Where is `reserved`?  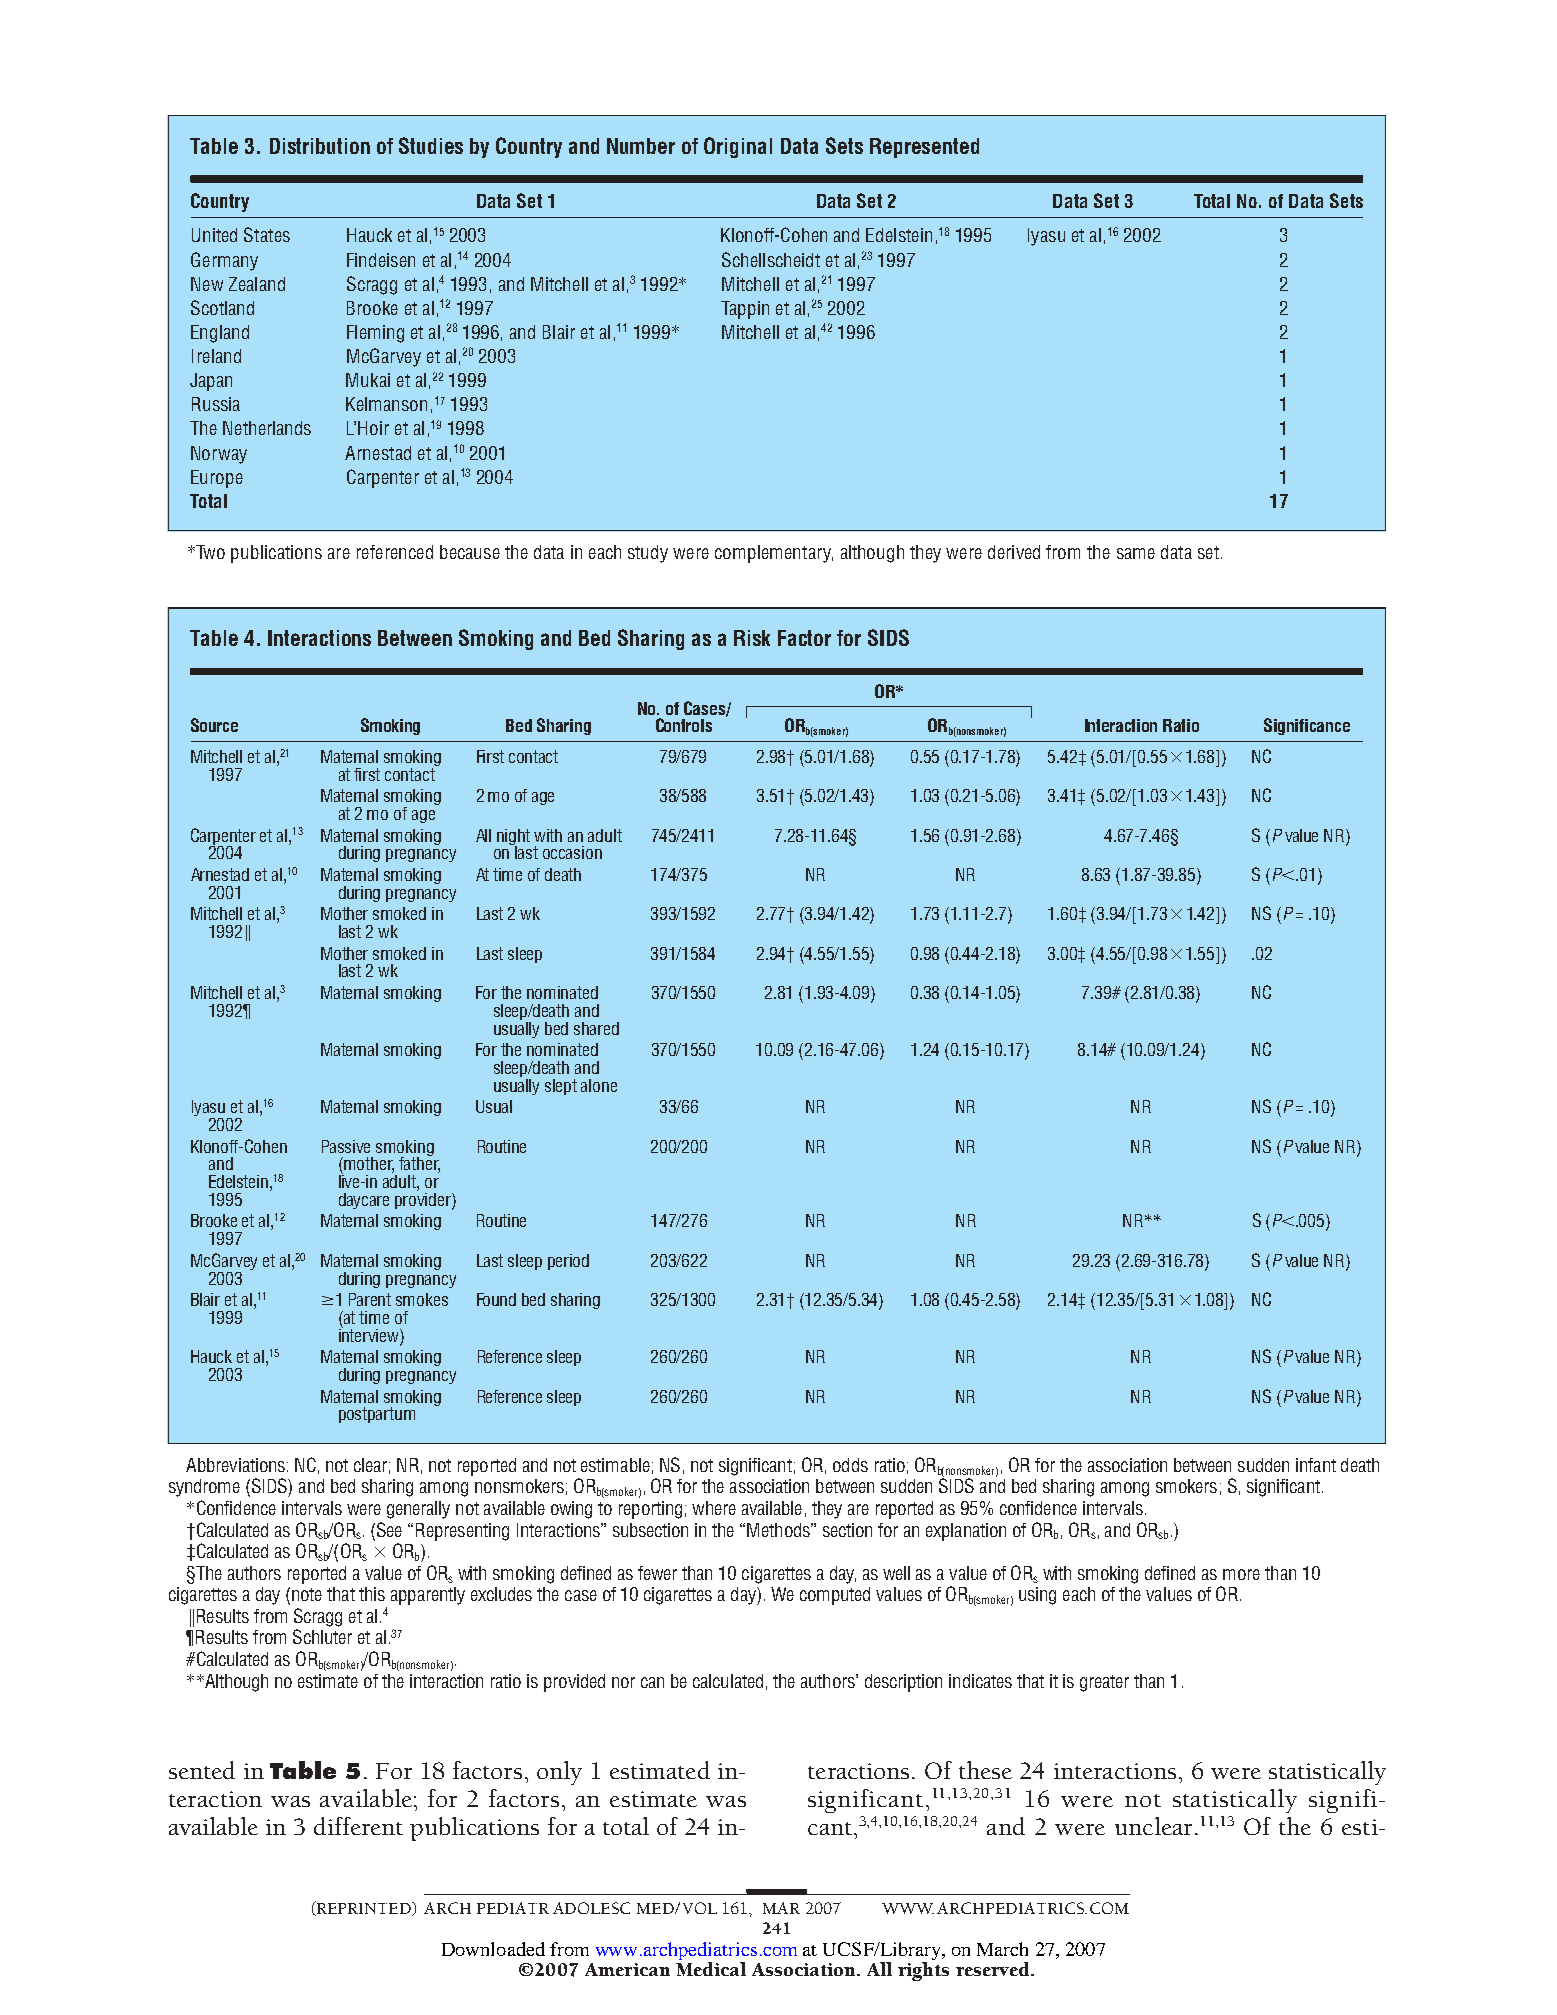 reserved is located at coordinates (994, 1969).
